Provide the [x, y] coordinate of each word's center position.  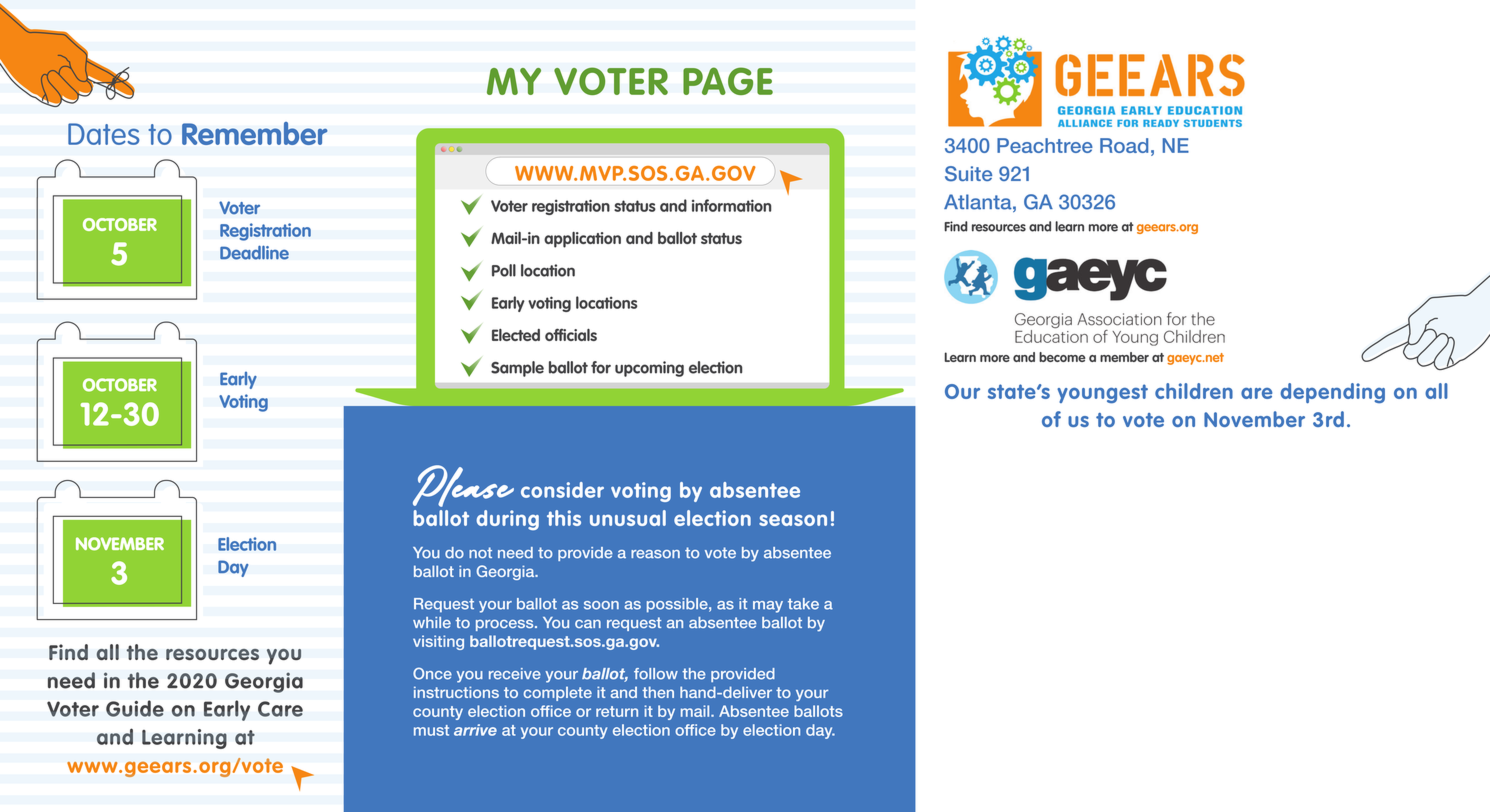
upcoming [649, 369]
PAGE [728, 81]
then [658, 692]
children [1194, 391]
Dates [103, 134]
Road [1124, 145]
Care [280, 709]
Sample [517, 369]
